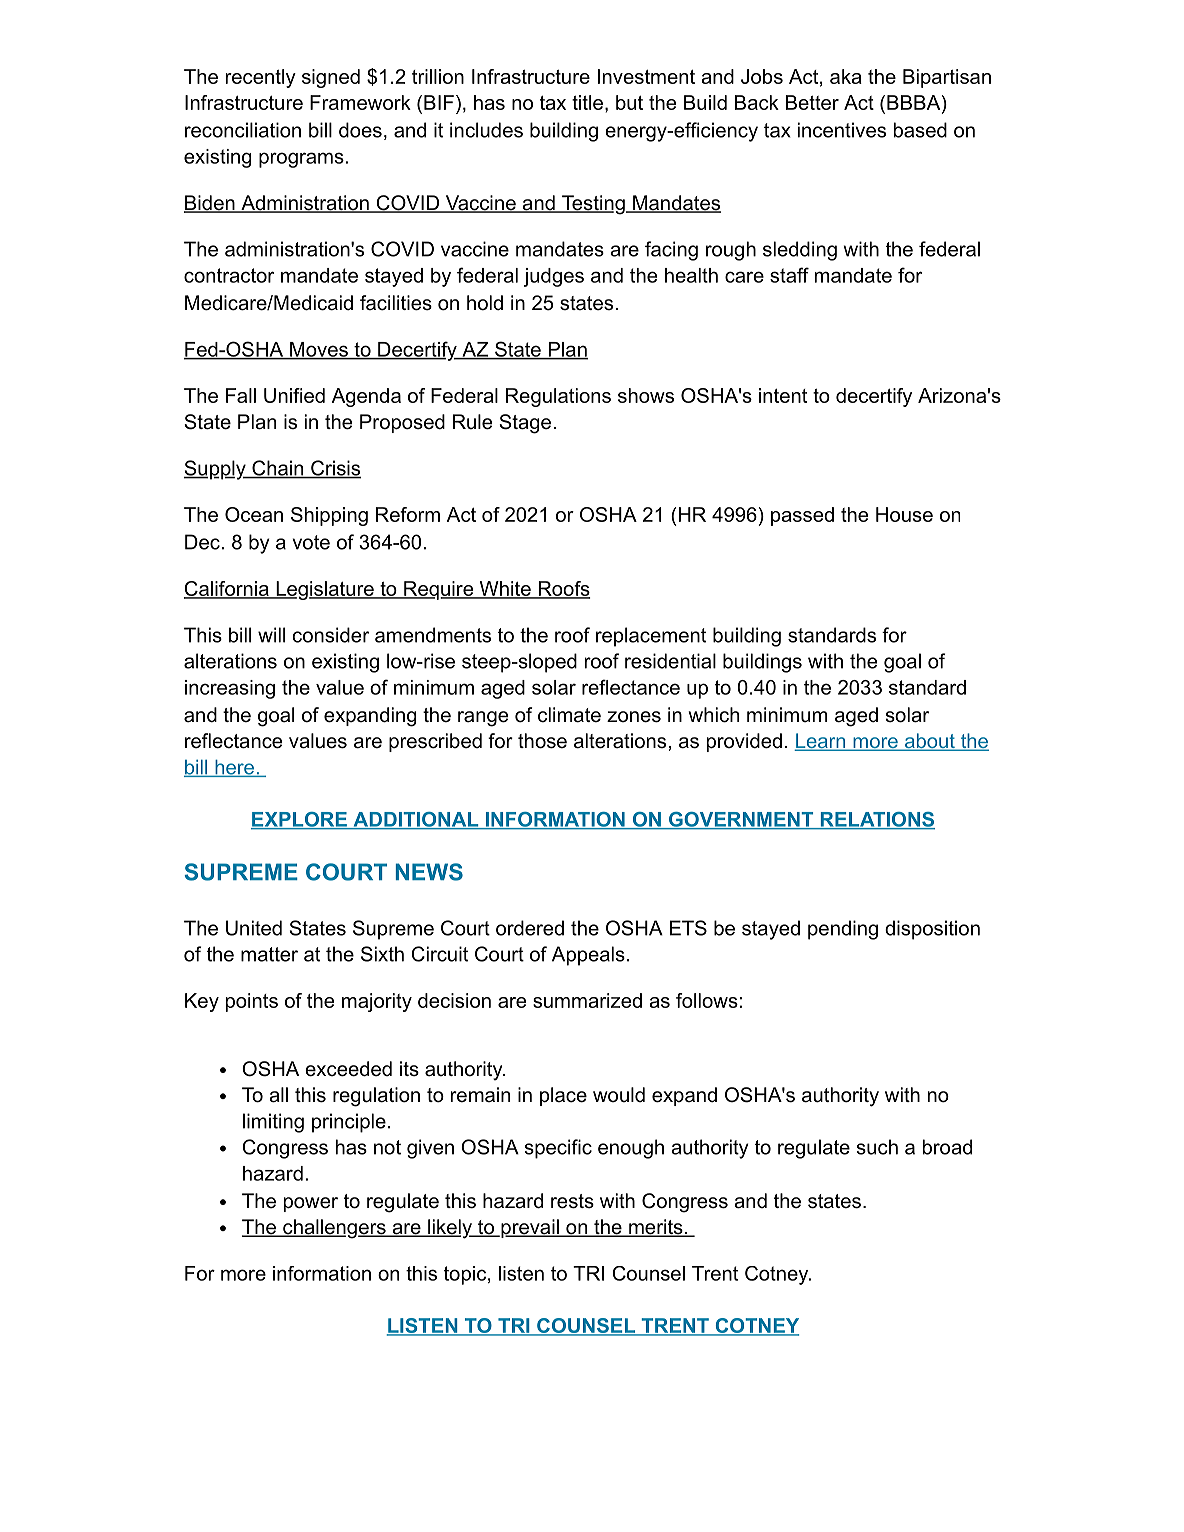 The image size is (1184, 1532). Describe the element at coordinates (588, 956) in the screenshot. I see `Appeals` at that location.
